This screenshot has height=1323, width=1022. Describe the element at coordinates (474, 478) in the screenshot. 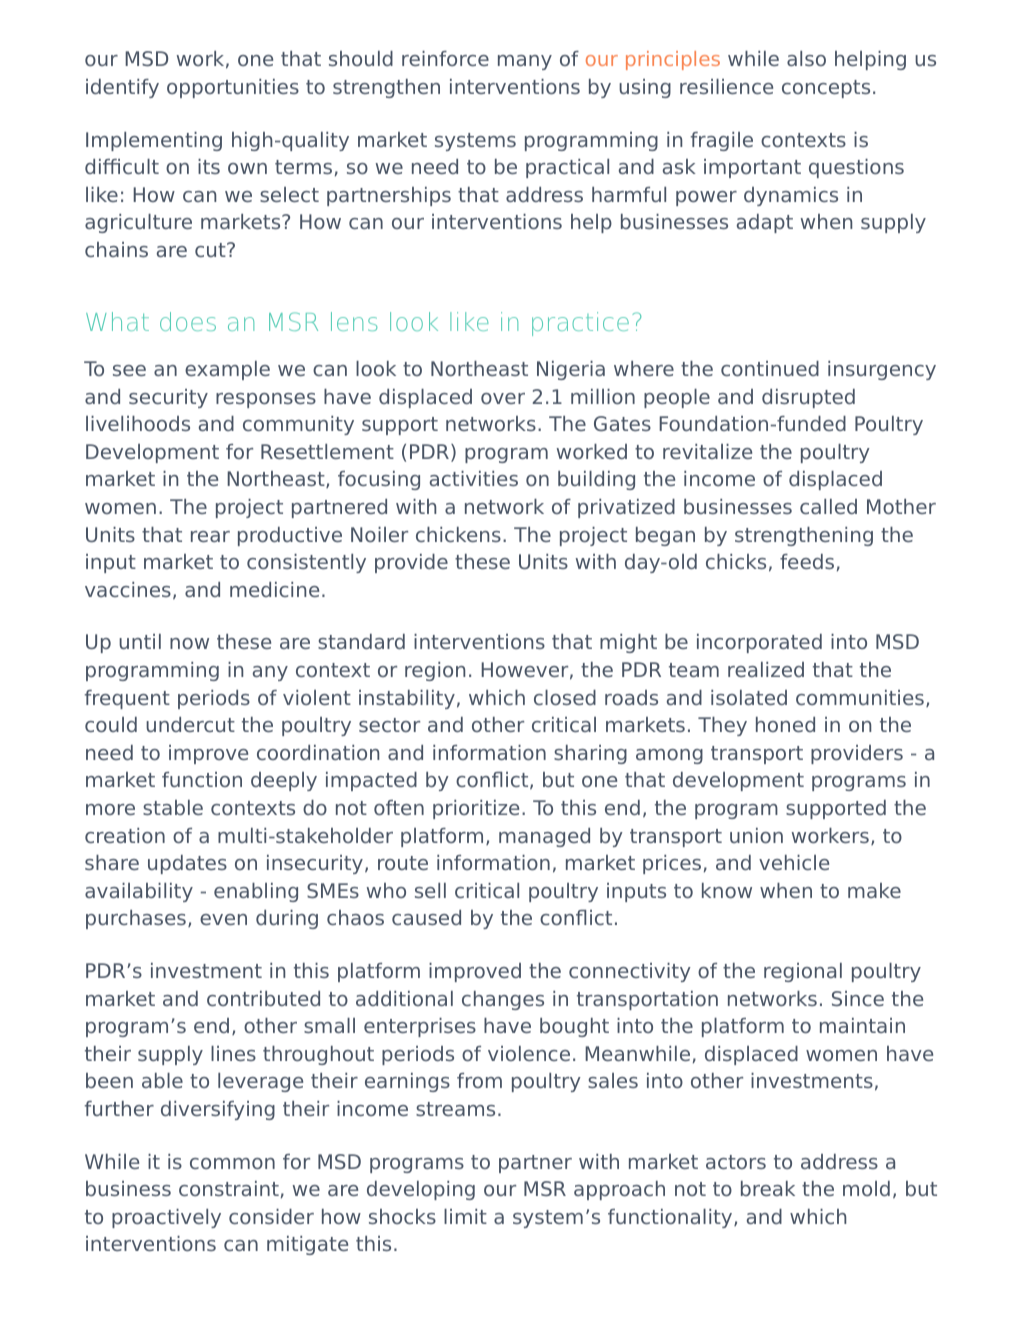

I see `activities` at that location.
